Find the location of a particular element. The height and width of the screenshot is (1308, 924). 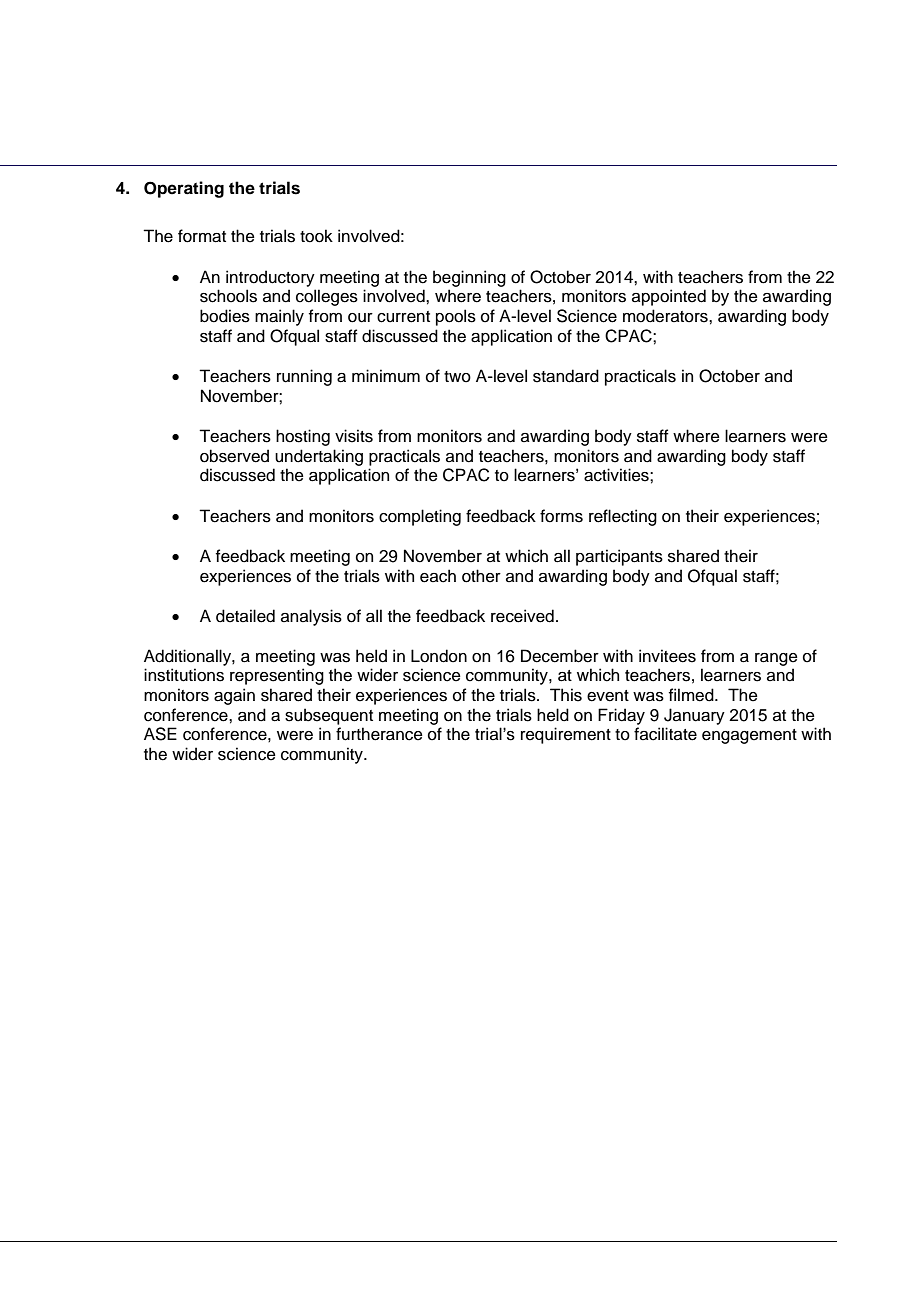

again is located at coordinates (234, 696).
